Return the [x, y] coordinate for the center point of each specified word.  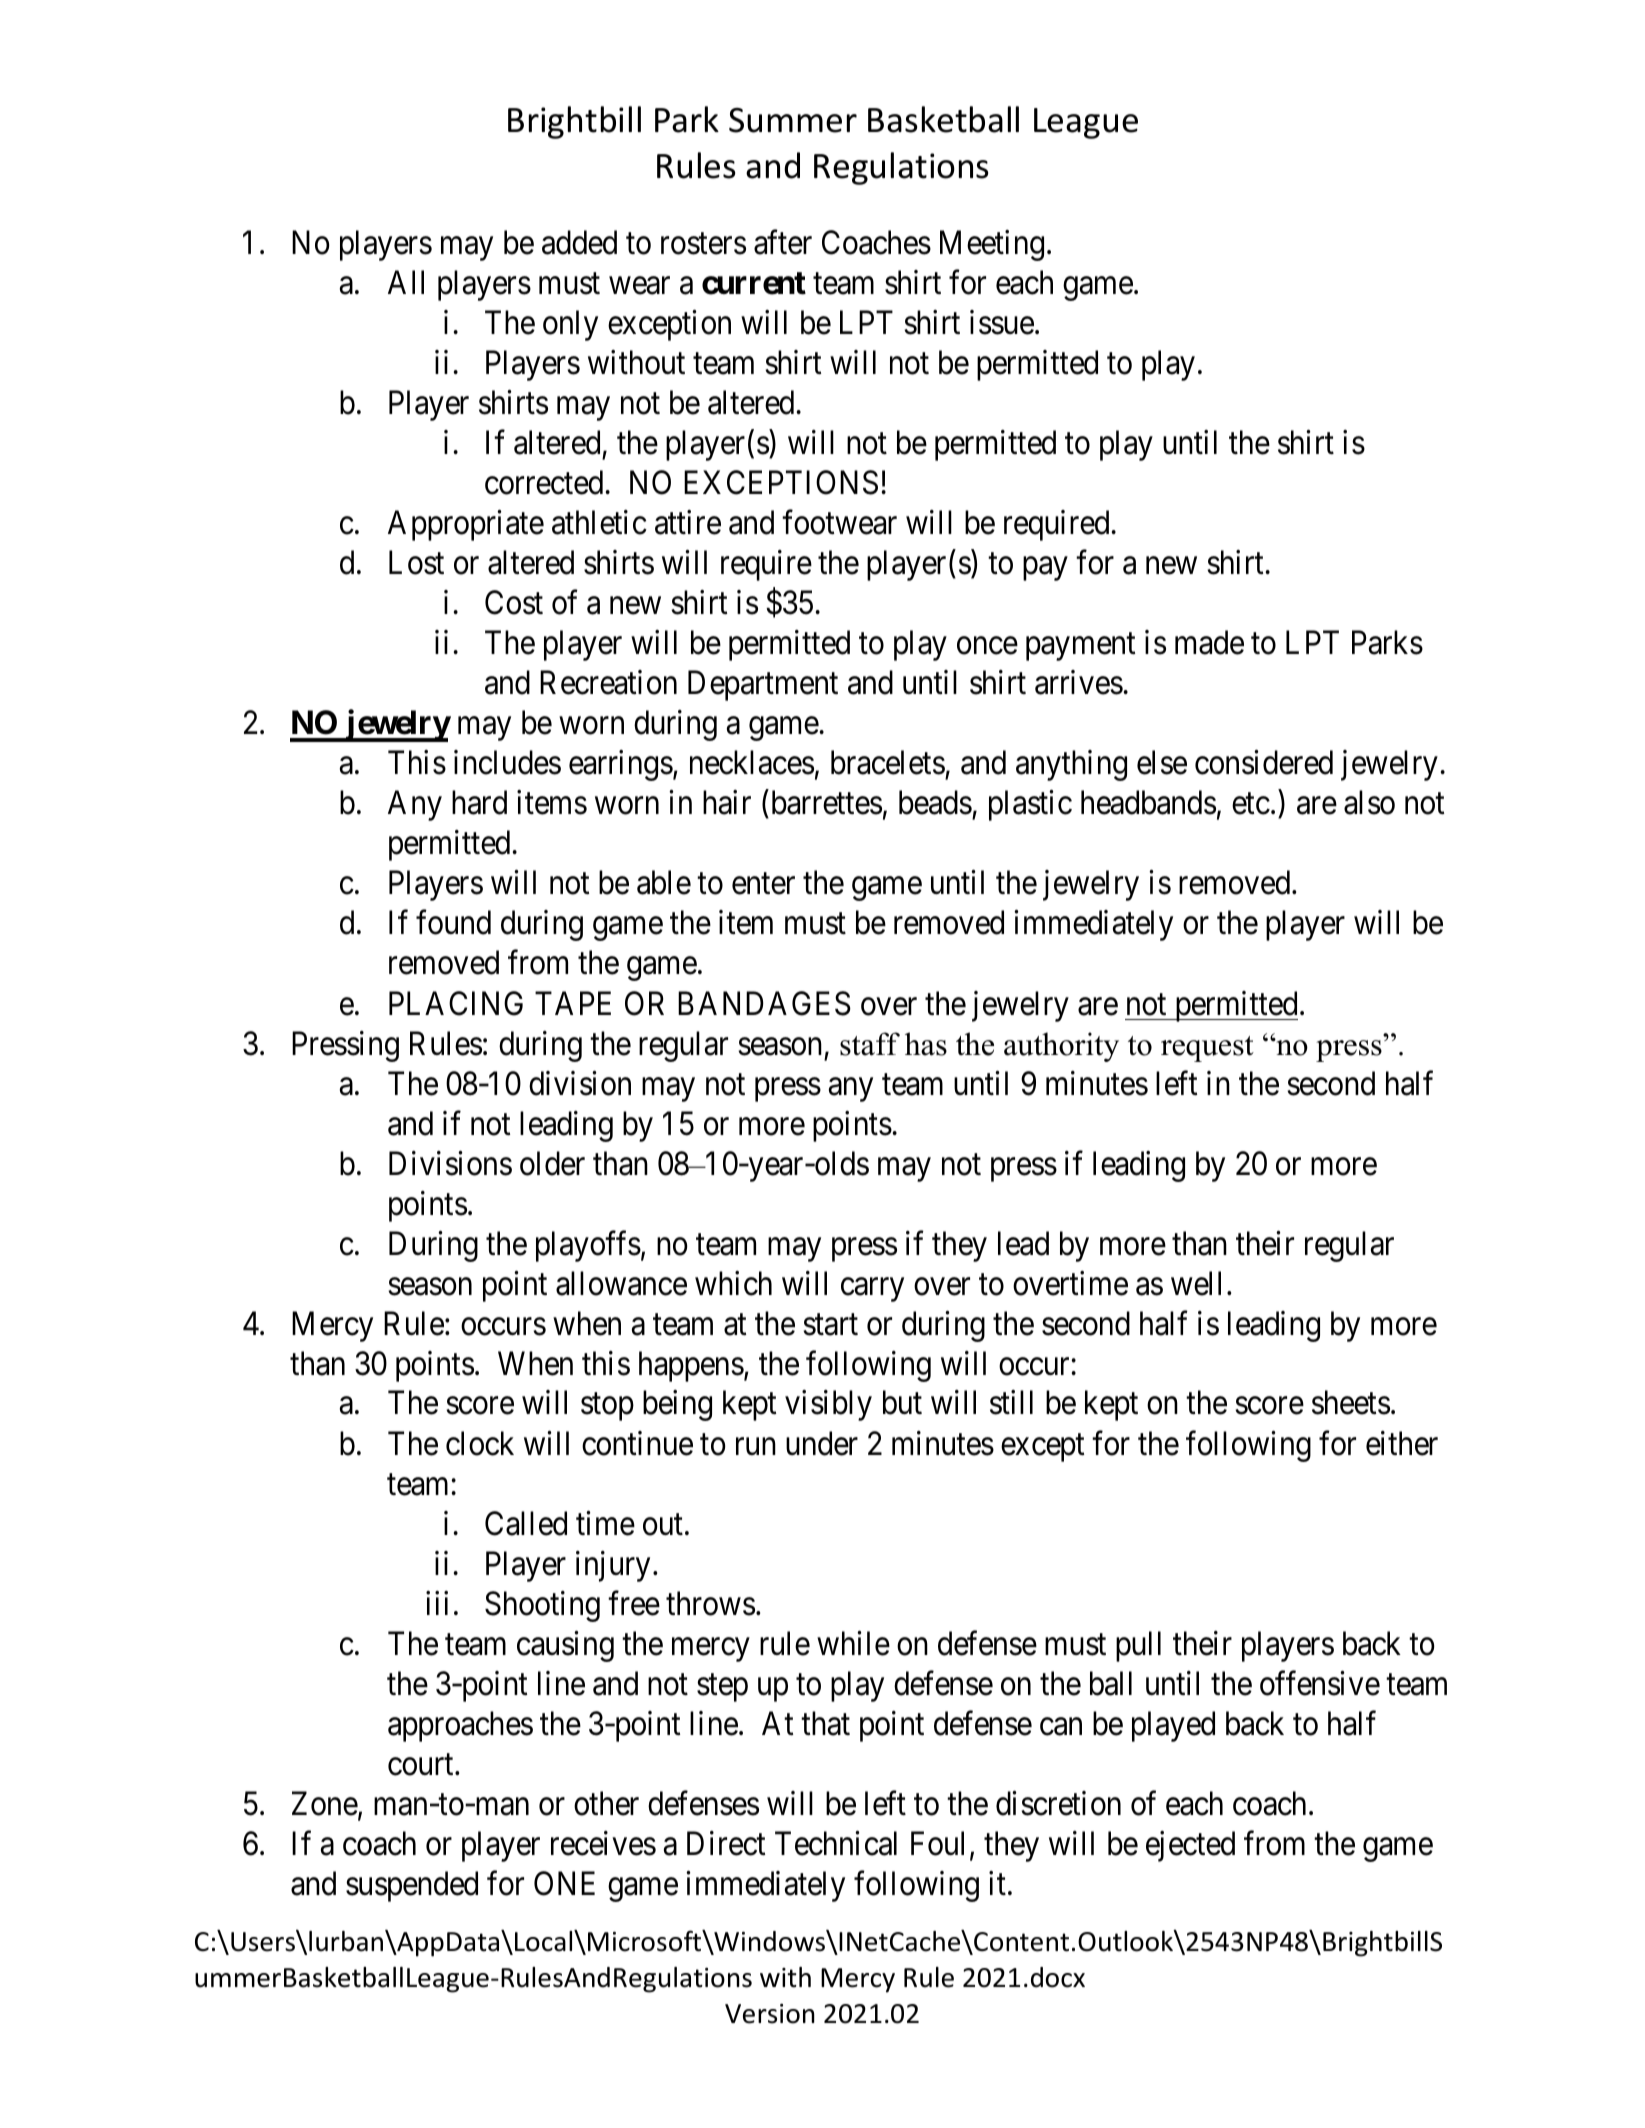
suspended [412, 1886]
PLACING [456, 1003]
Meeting [992, 245]
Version [770, 2014]
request [1207, 1049]
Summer [793, 120]
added [579, 242]
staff [870, 1044]
